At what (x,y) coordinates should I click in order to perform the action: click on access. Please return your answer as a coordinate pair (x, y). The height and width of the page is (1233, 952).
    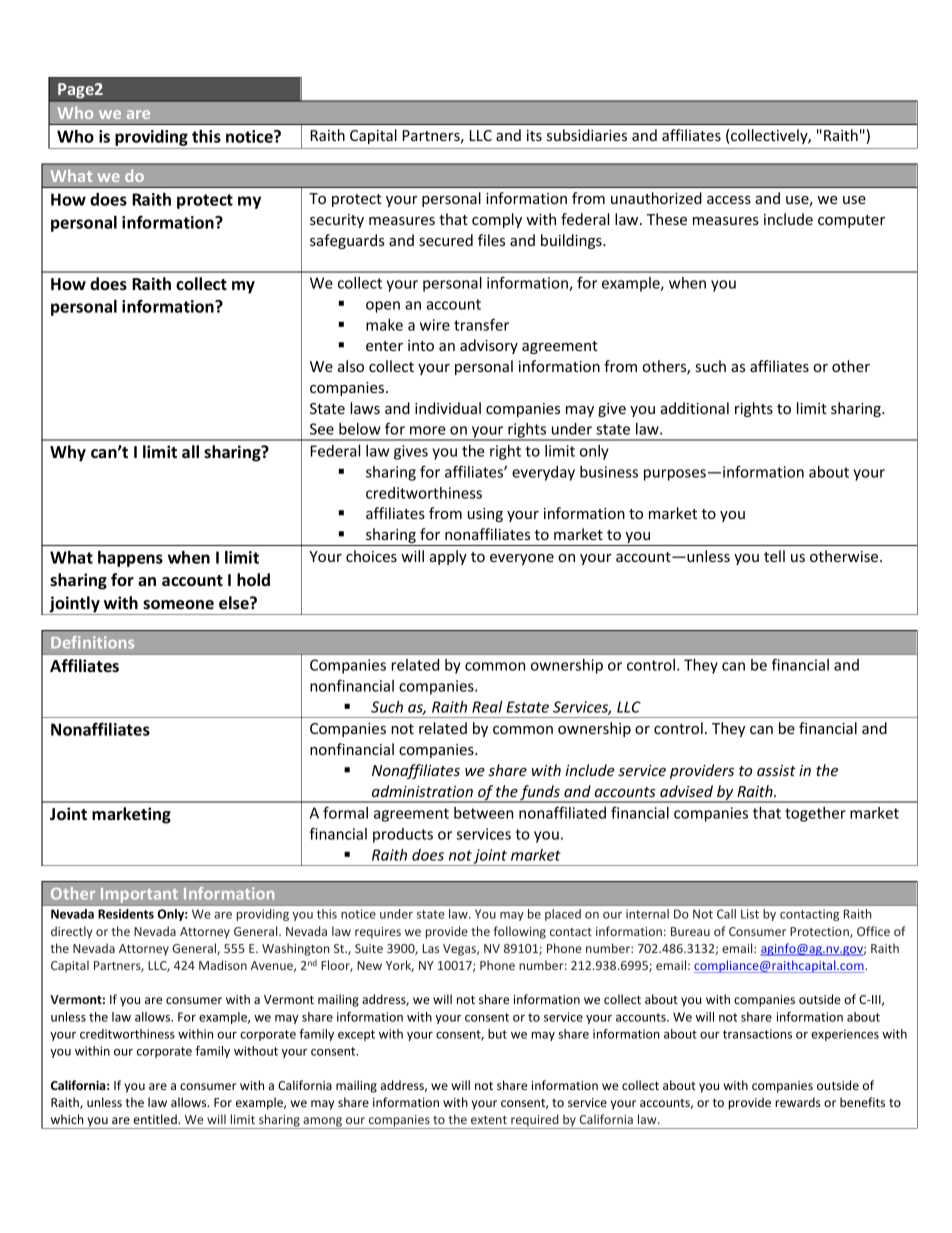
    Looking at the image, I should click on (729, 200).
